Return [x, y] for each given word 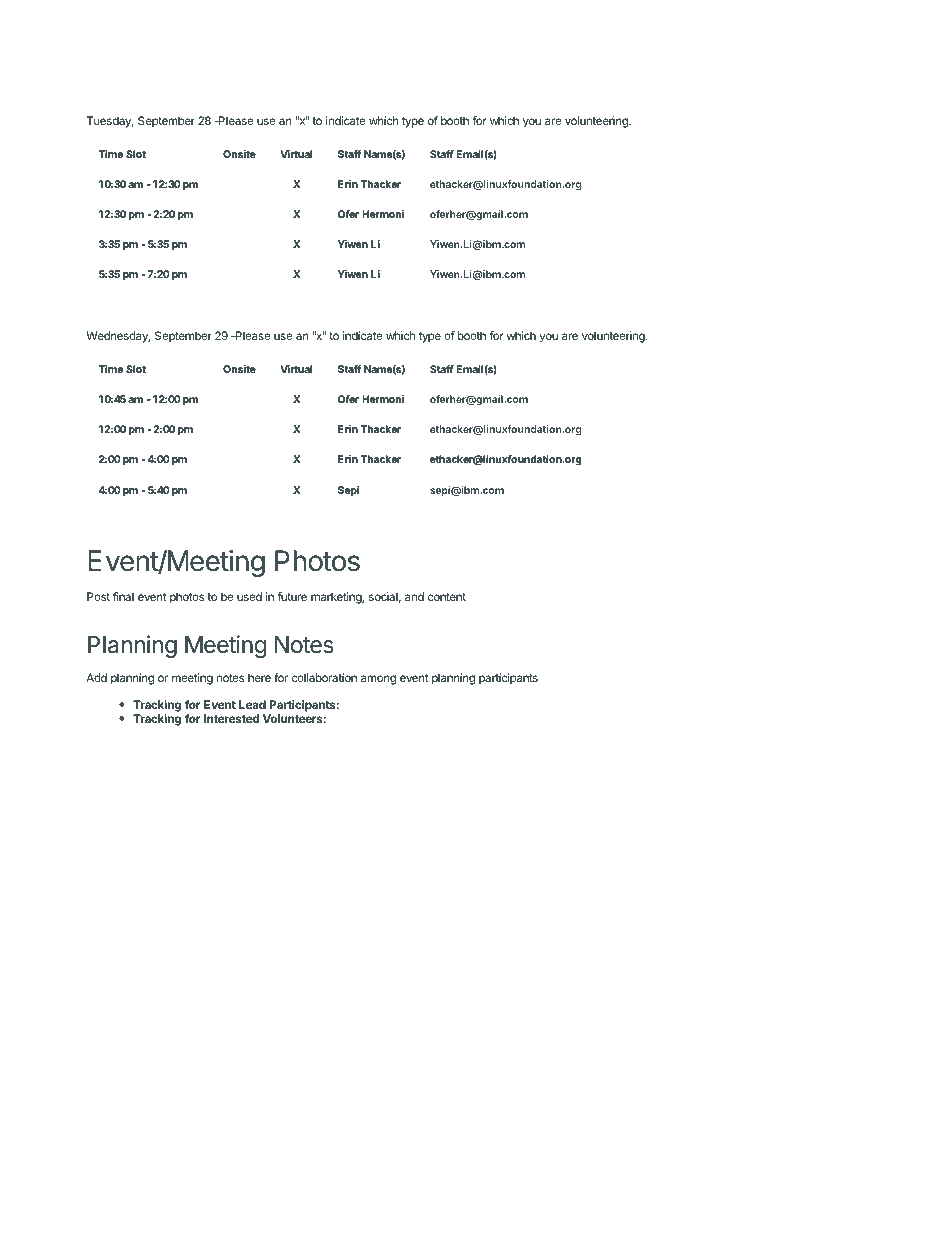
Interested [231, 718]
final [123, 596]
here [259, 677]
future [292, 596]
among [378, 680]
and [414, 596]
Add [96, 677]
